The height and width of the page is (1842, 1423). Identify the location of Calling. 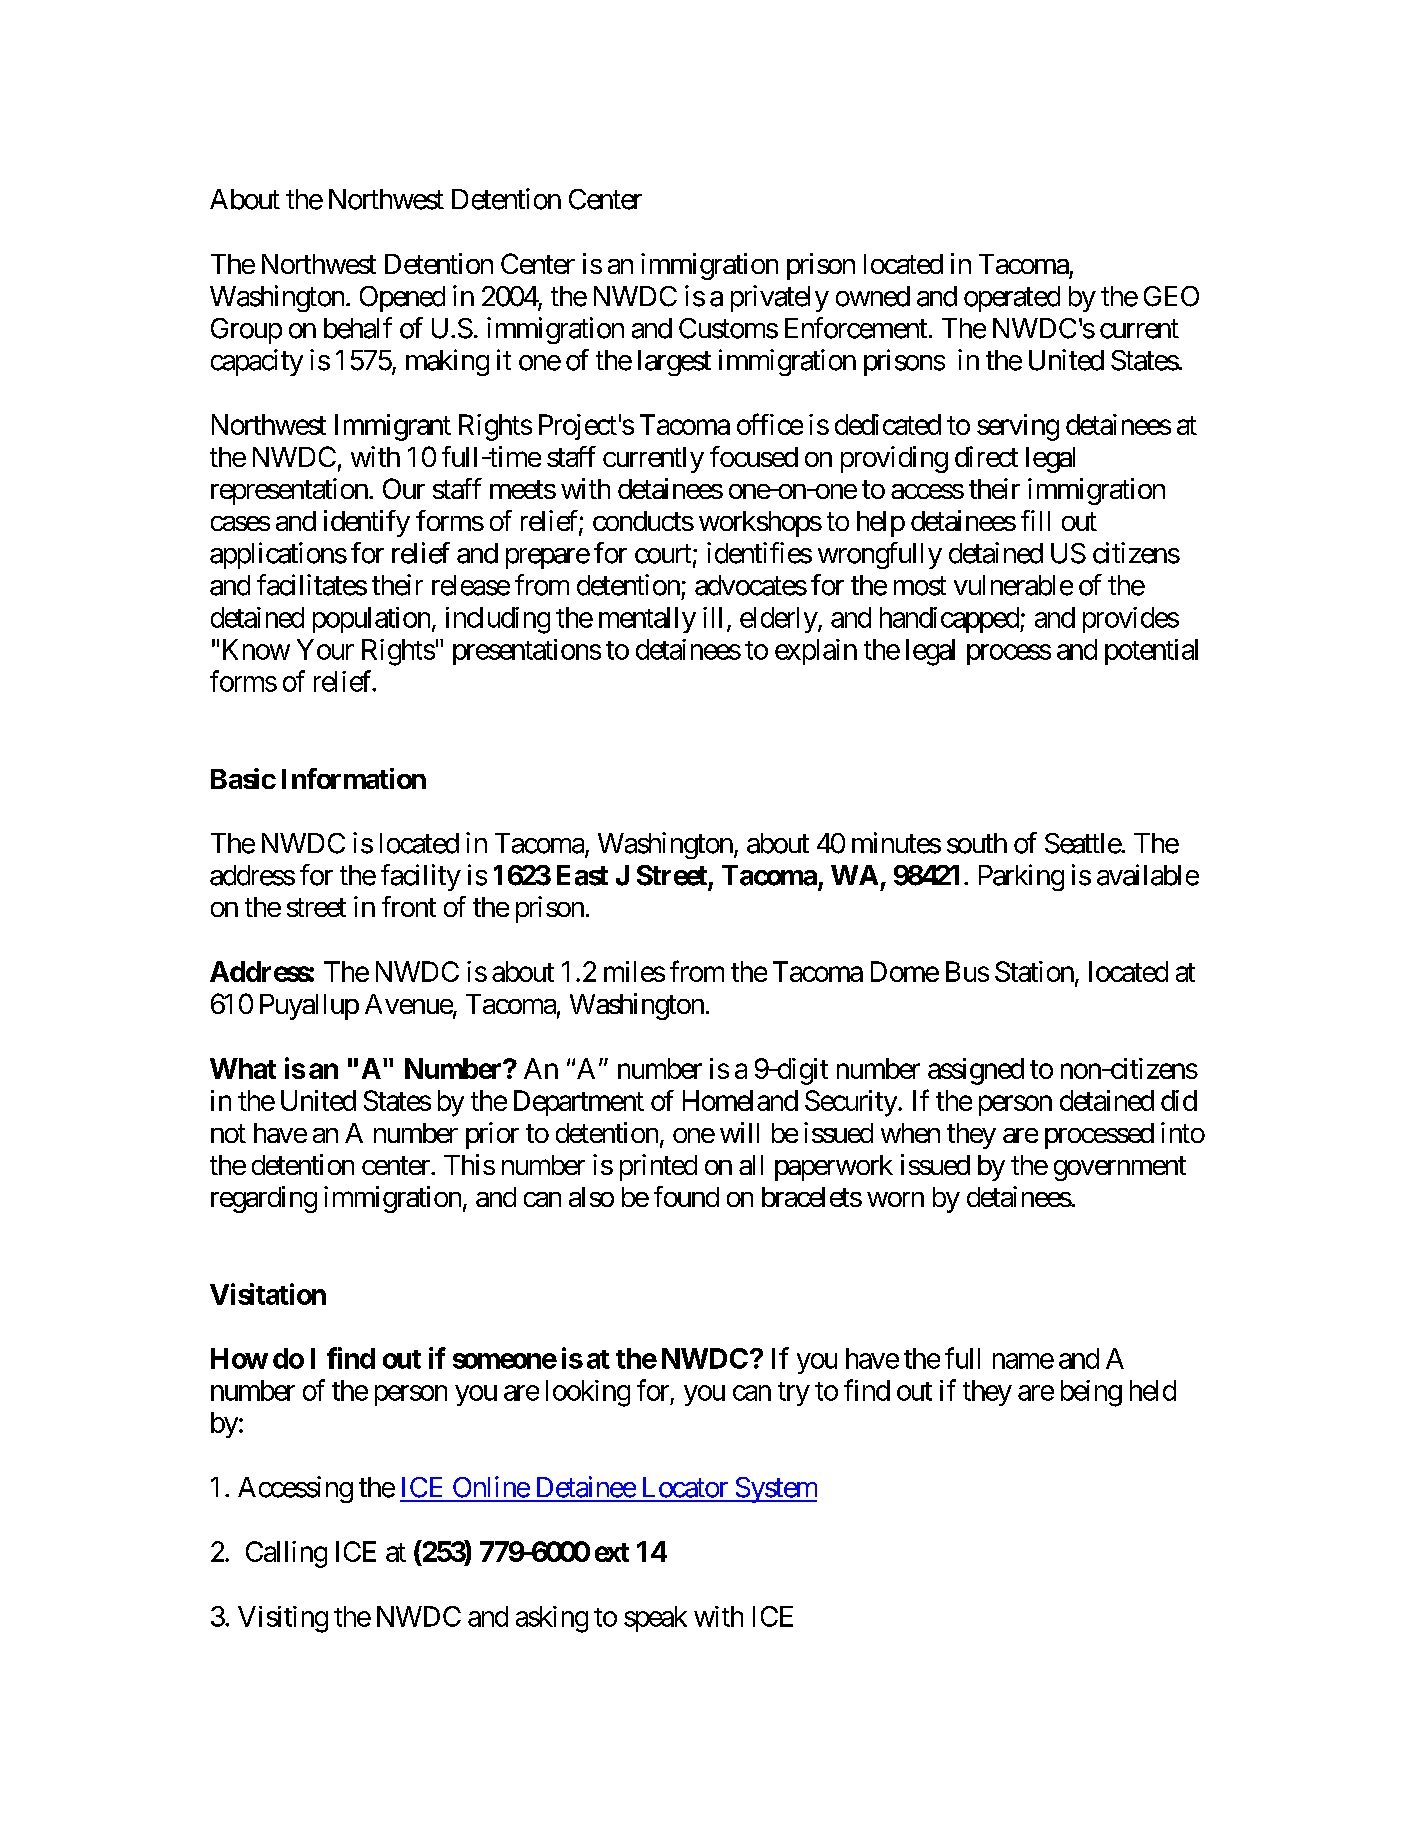
(286, 1554).
